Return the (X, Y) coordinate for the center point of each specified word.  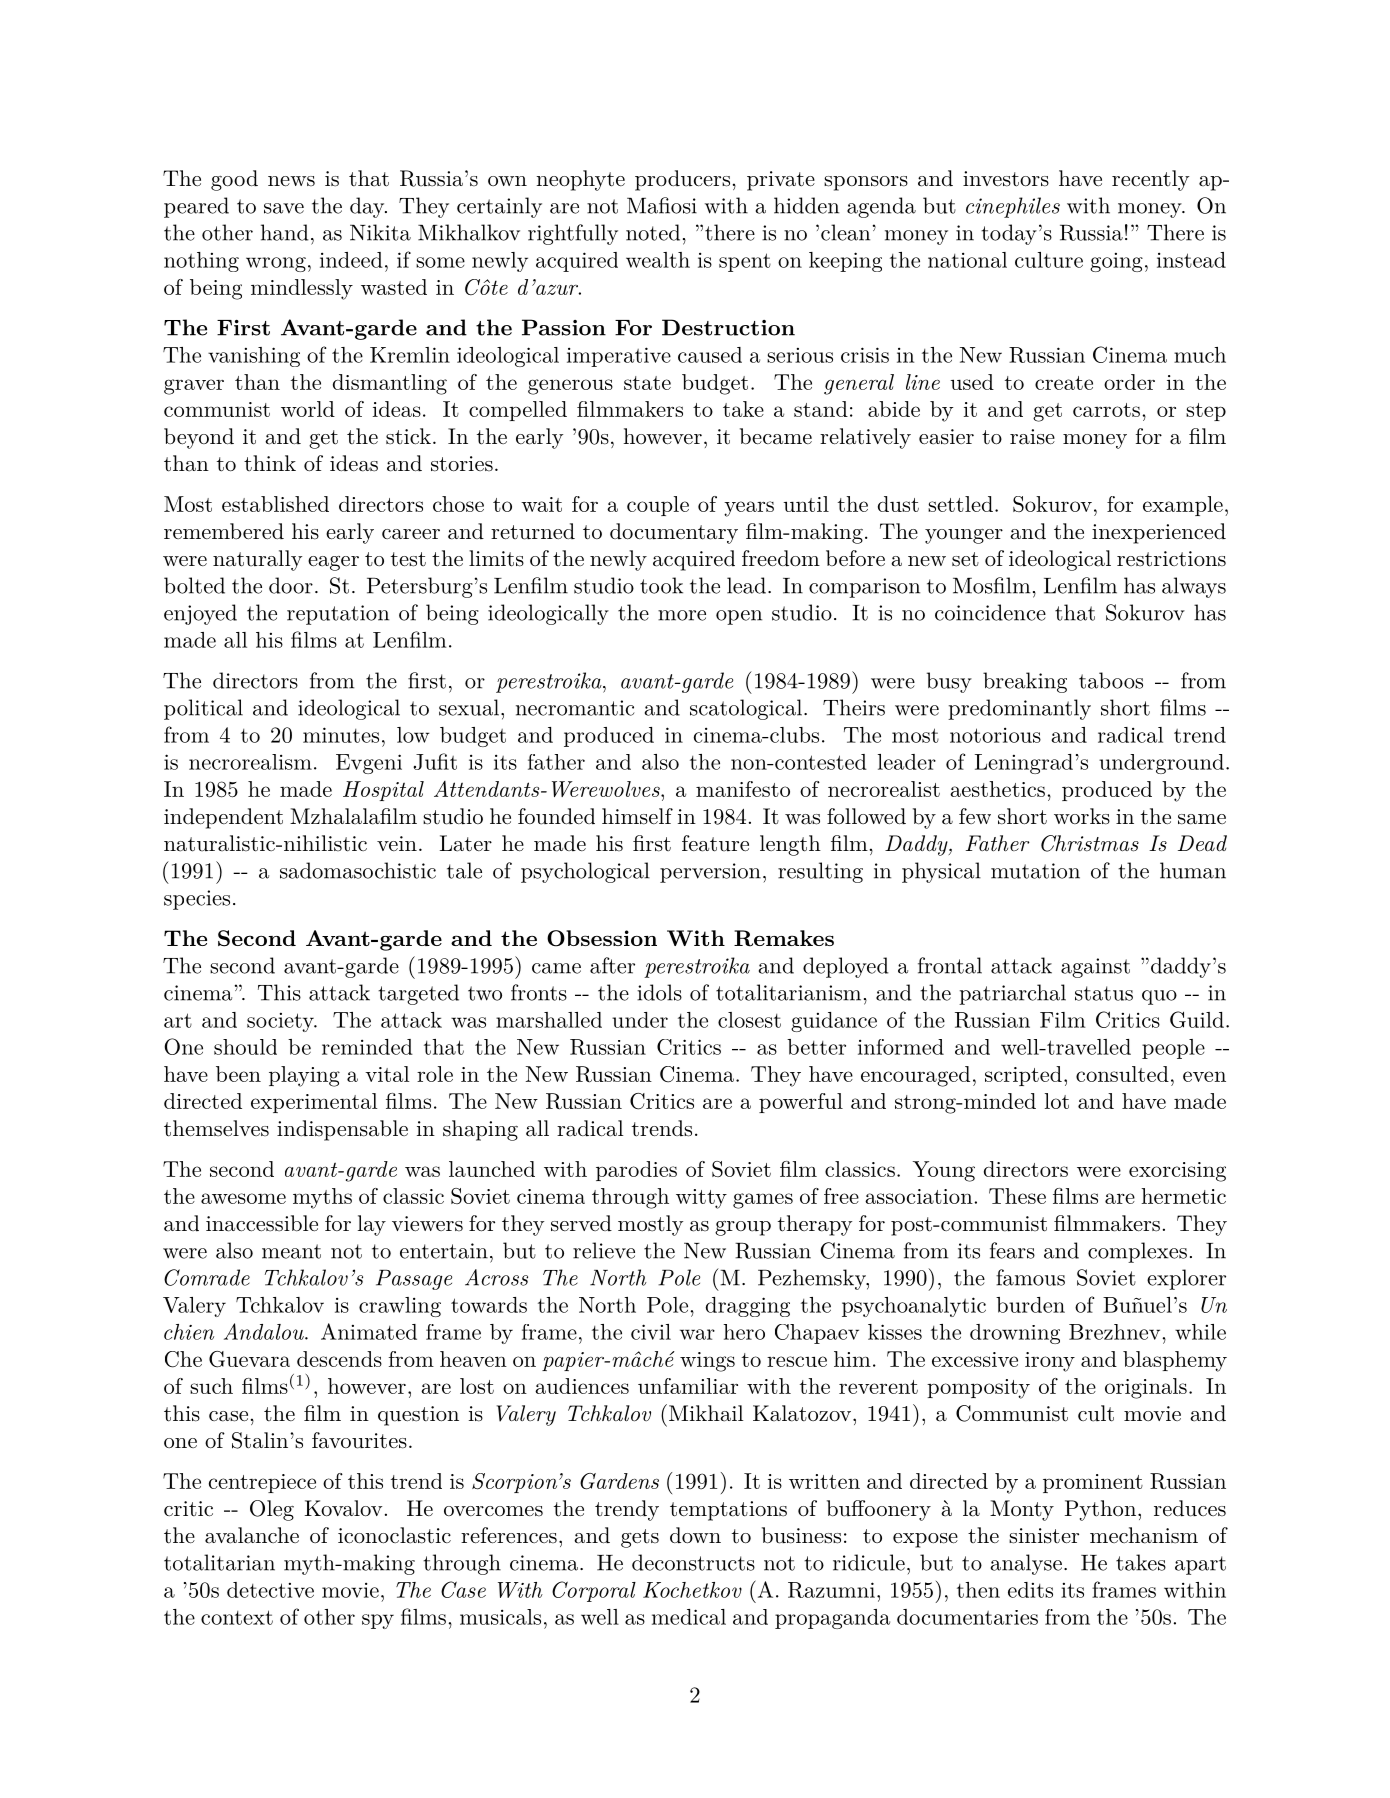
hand (285, 232)
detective (270, 1590)
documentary (674, 533)
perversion (710, 873)
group (743, 1228)
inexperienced (1159, 533)
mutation (1035, 871)
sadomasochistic (358, 870)
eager (333, 563)
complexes (1137, 1252)
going (1116, 262)
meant (291, 1251)
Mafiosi (662, 205)
